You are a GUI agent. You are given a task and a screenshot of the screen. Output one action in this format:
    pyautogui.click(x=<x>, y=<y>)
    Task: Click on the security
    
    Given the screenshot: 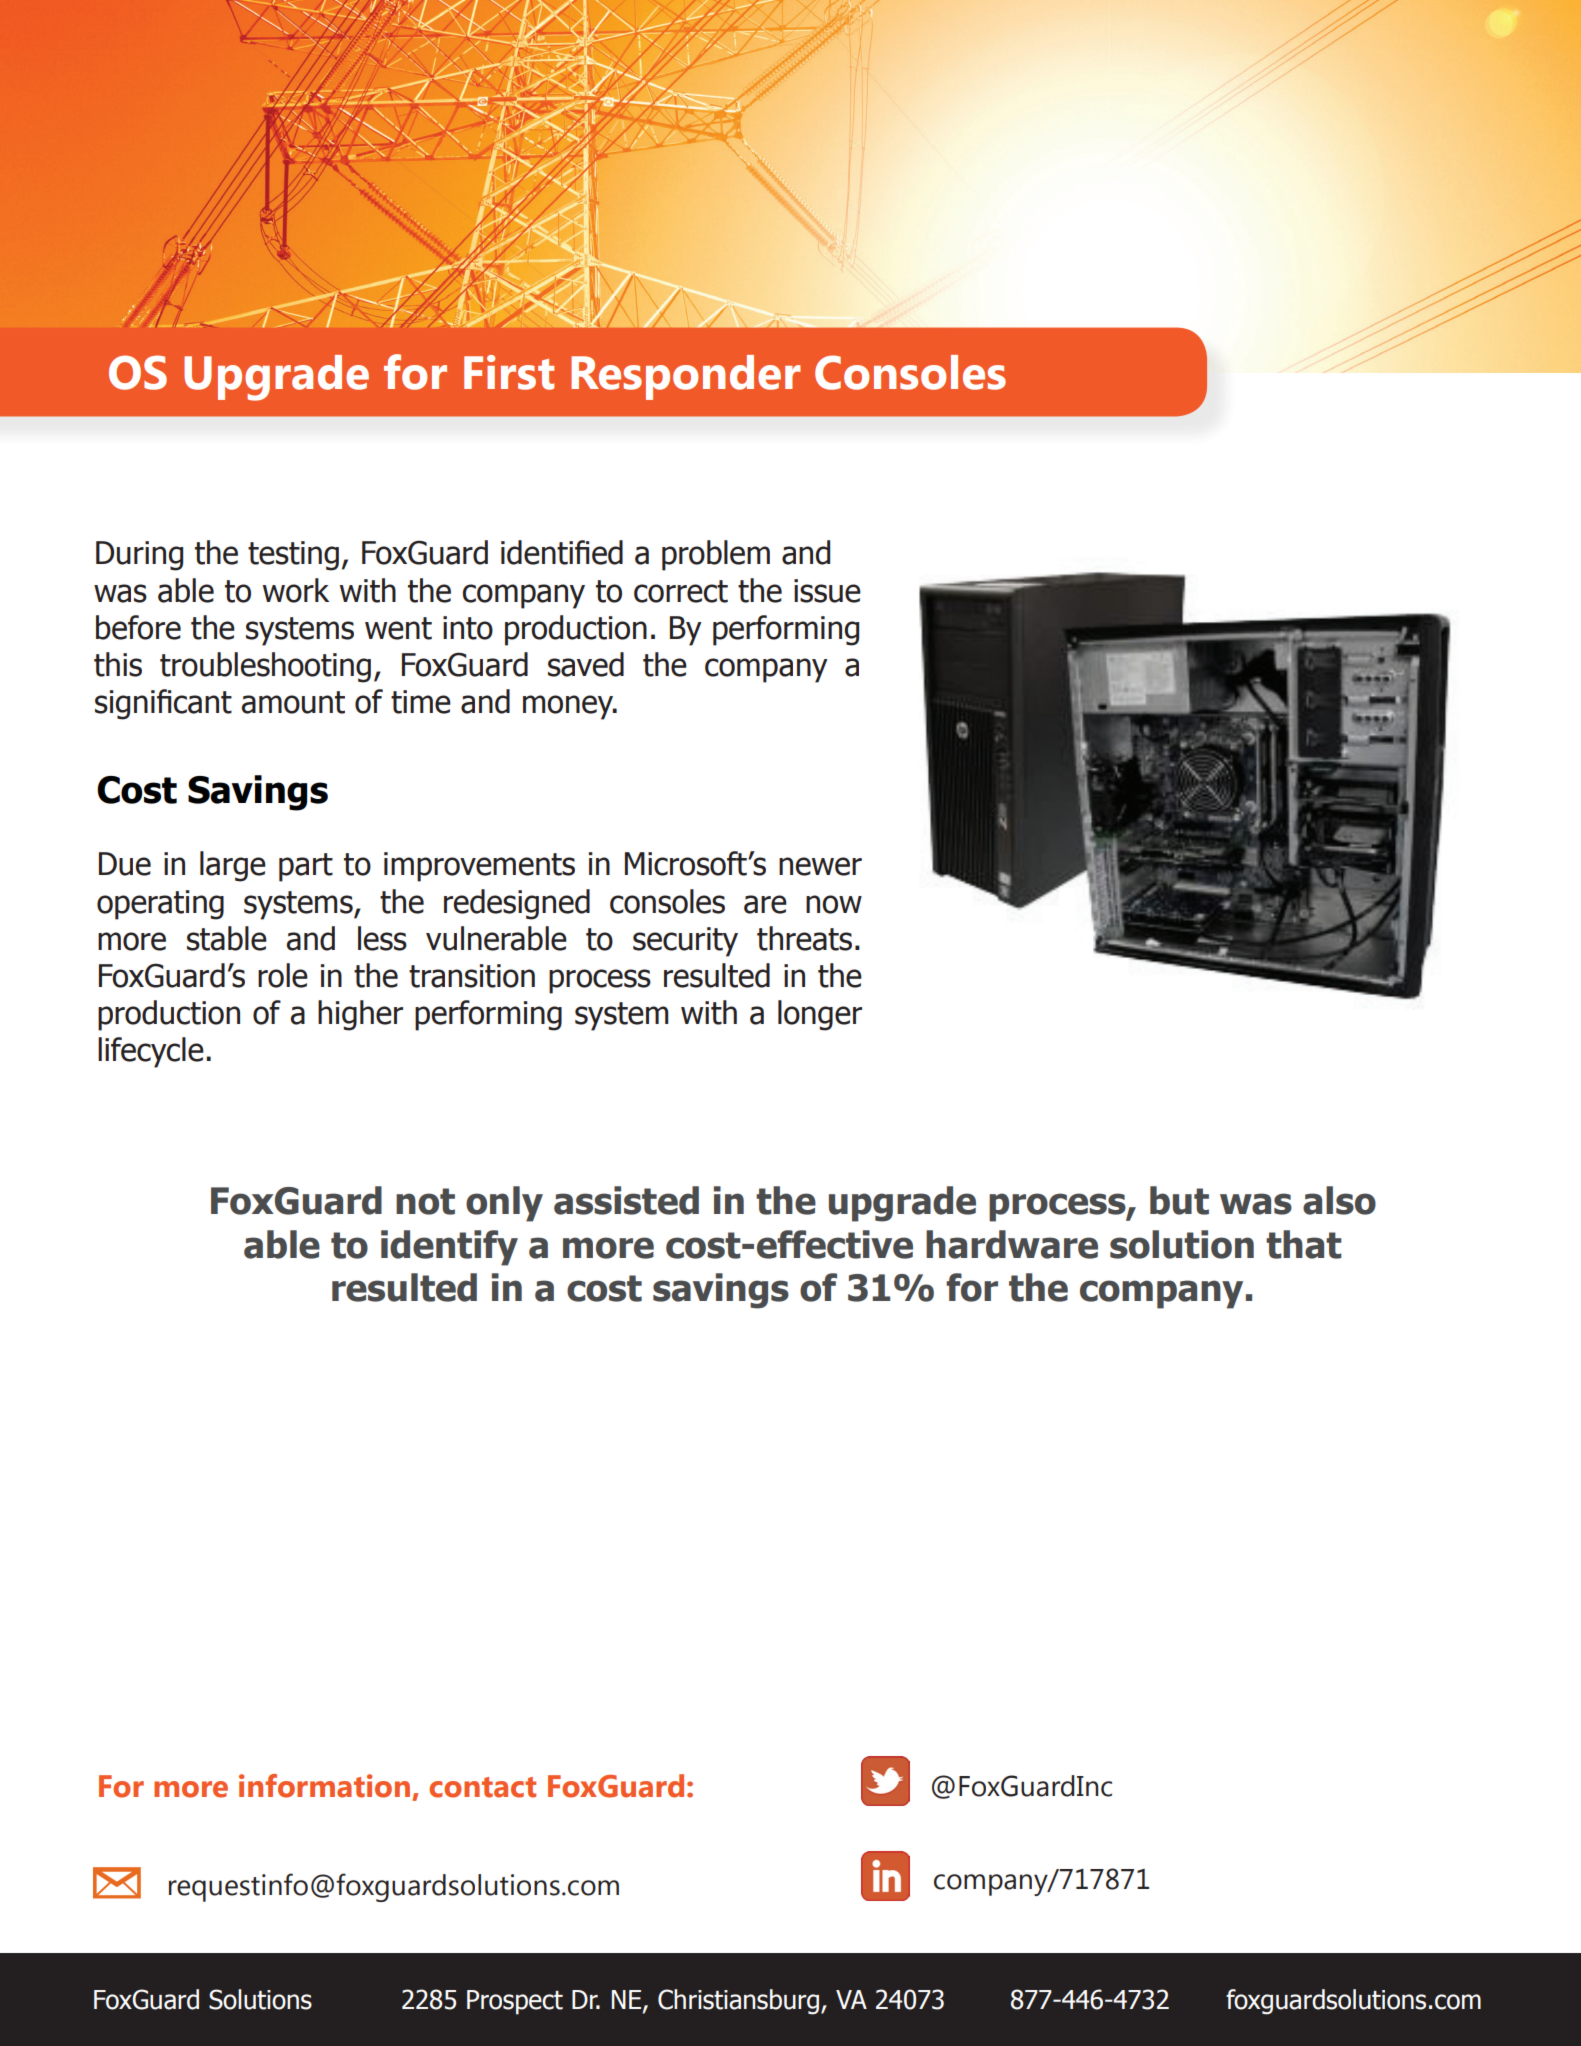 What is the action you would take?
    pyautogui.click(x=685, y=942)
